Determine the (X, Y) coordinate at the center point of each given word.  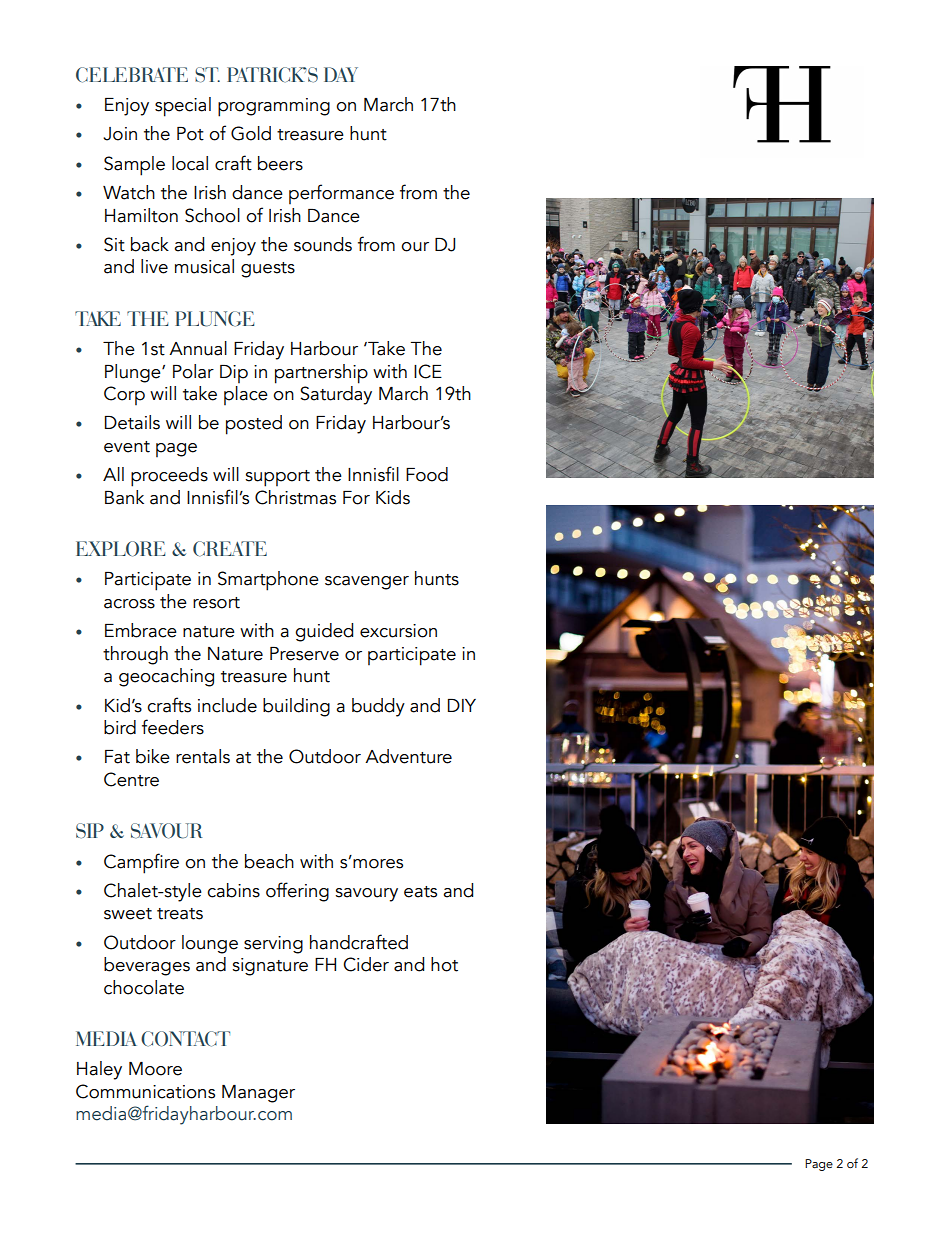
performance (341, 194)
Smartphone (268, 581)
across (129, 604)
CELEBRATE (132, 75)
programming (274, 107)
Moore (155, 1069)
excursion (398, 631)
